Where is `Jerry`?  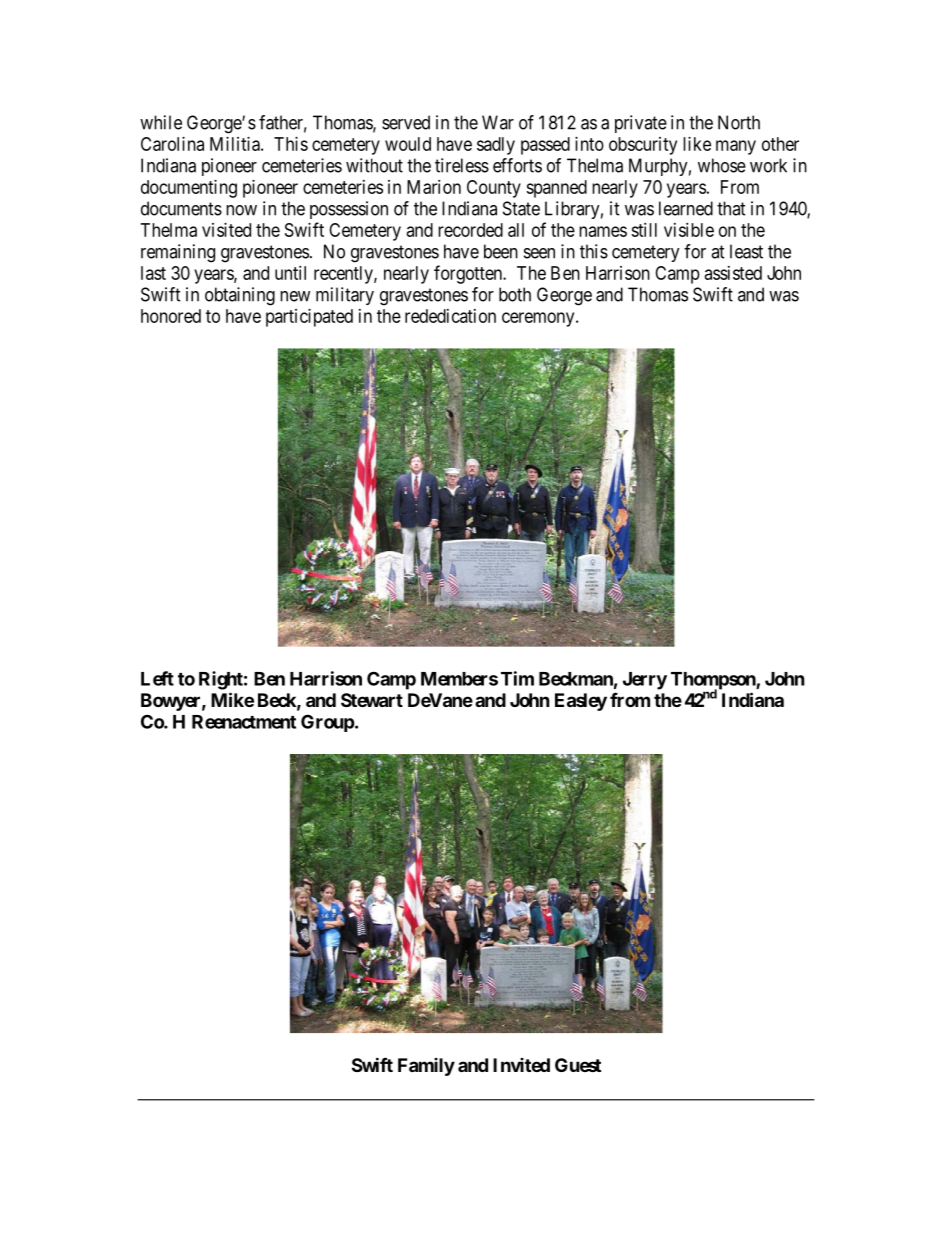
Jerry is located at coordinates (645, 681).
